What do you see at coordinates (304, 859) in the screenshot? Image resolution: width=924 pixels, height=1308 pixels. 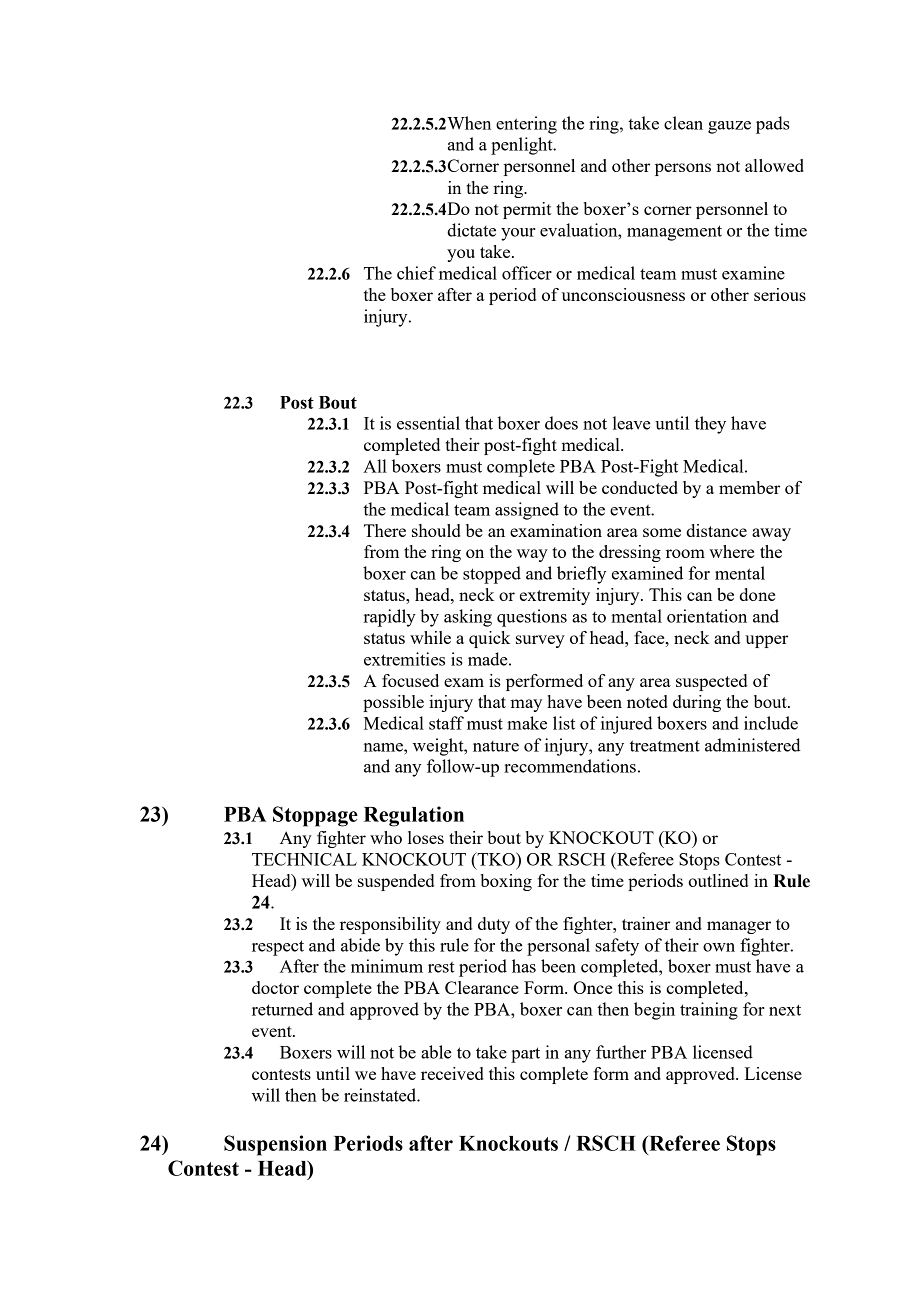 I see `TECHNICAL` at bounding box center [304, 859].
